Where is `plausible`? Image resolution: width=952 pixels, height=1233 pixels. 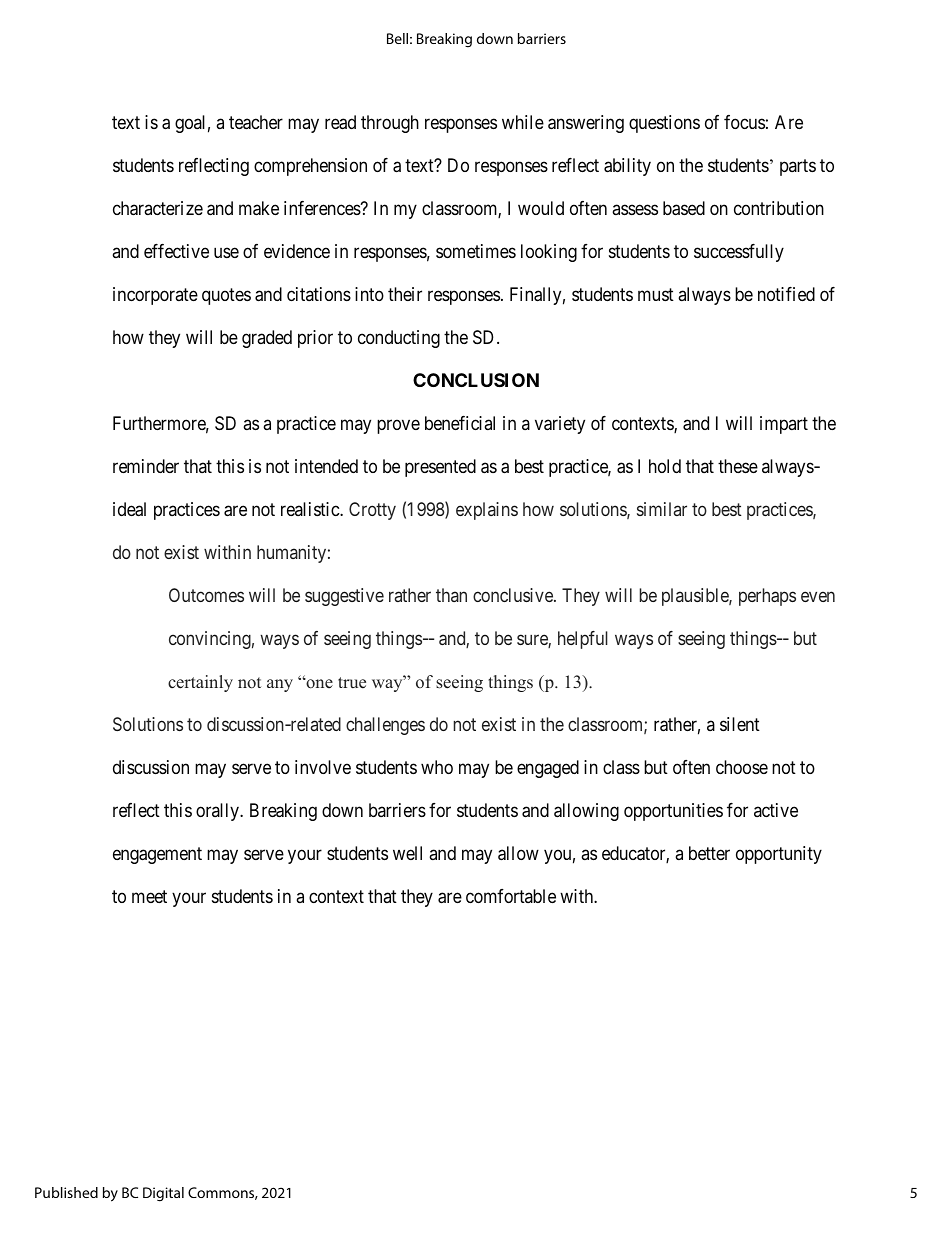 plausible is located at coordinates (696, 597).
